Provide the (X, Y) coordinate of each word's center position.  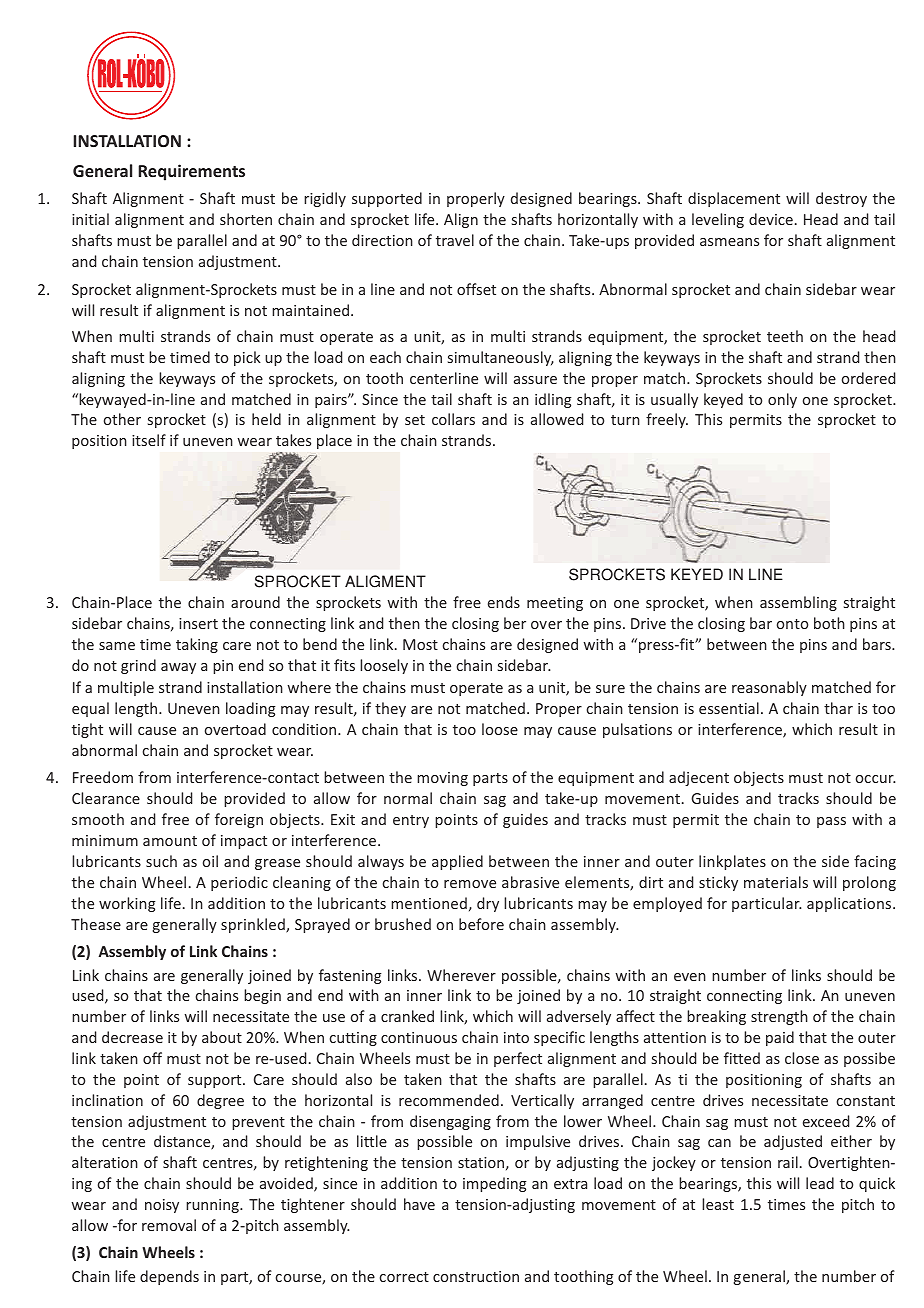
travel (455, 240)
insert (198, 623)
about (222, 1037)
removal (169, 1225)
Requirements (191, 172)
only (782, 400)
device (771, 219)
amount (170, 841)
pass (831, 822)
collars (453, 419)
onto (792, 624)
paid (780, 1038)
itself (149, 440)
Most (420, 644)
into (516, 1037)
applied (457, 862)
